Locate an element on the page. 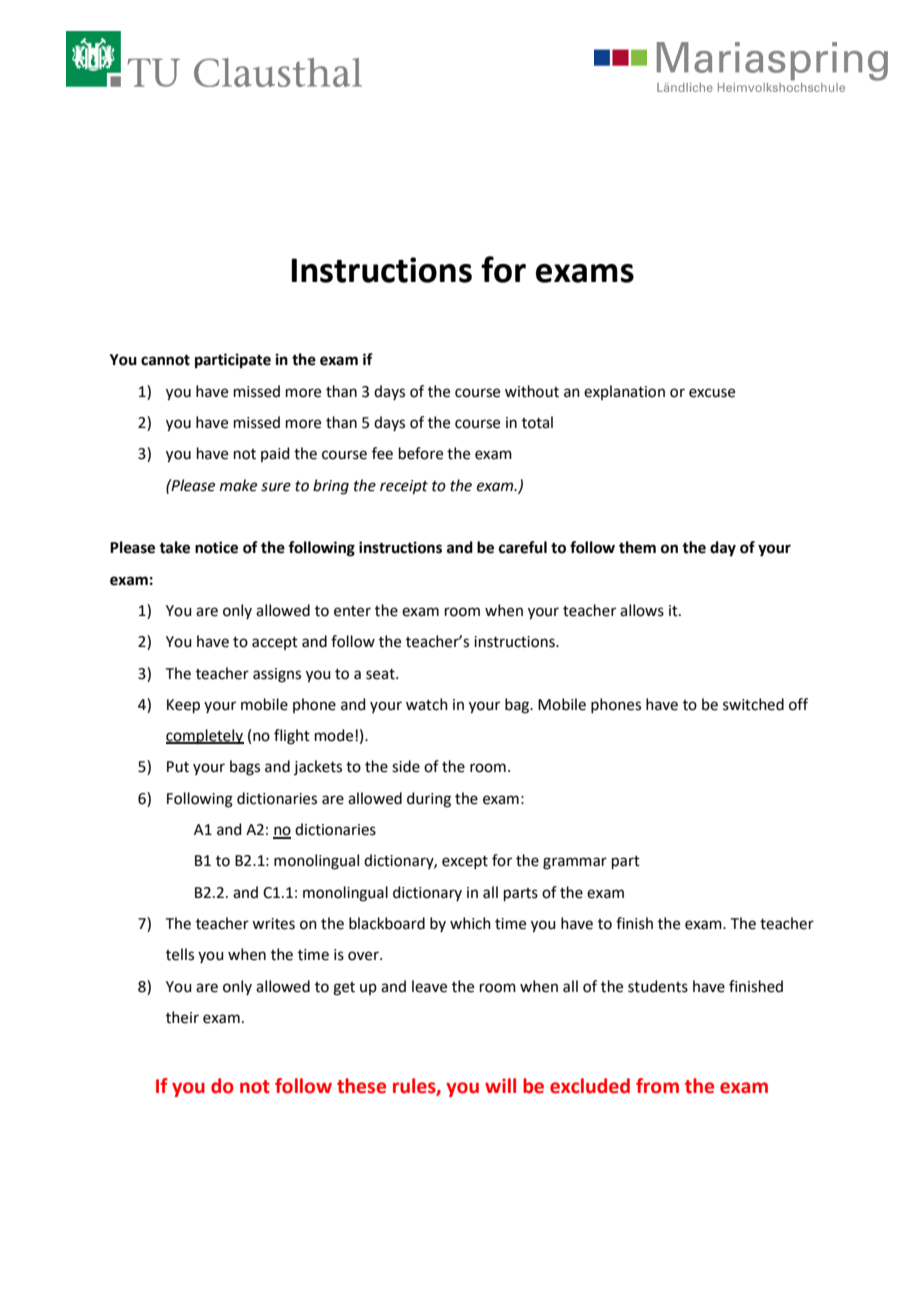 This document has width=924, height=1309. writes is located at coordinates (273, 924).
